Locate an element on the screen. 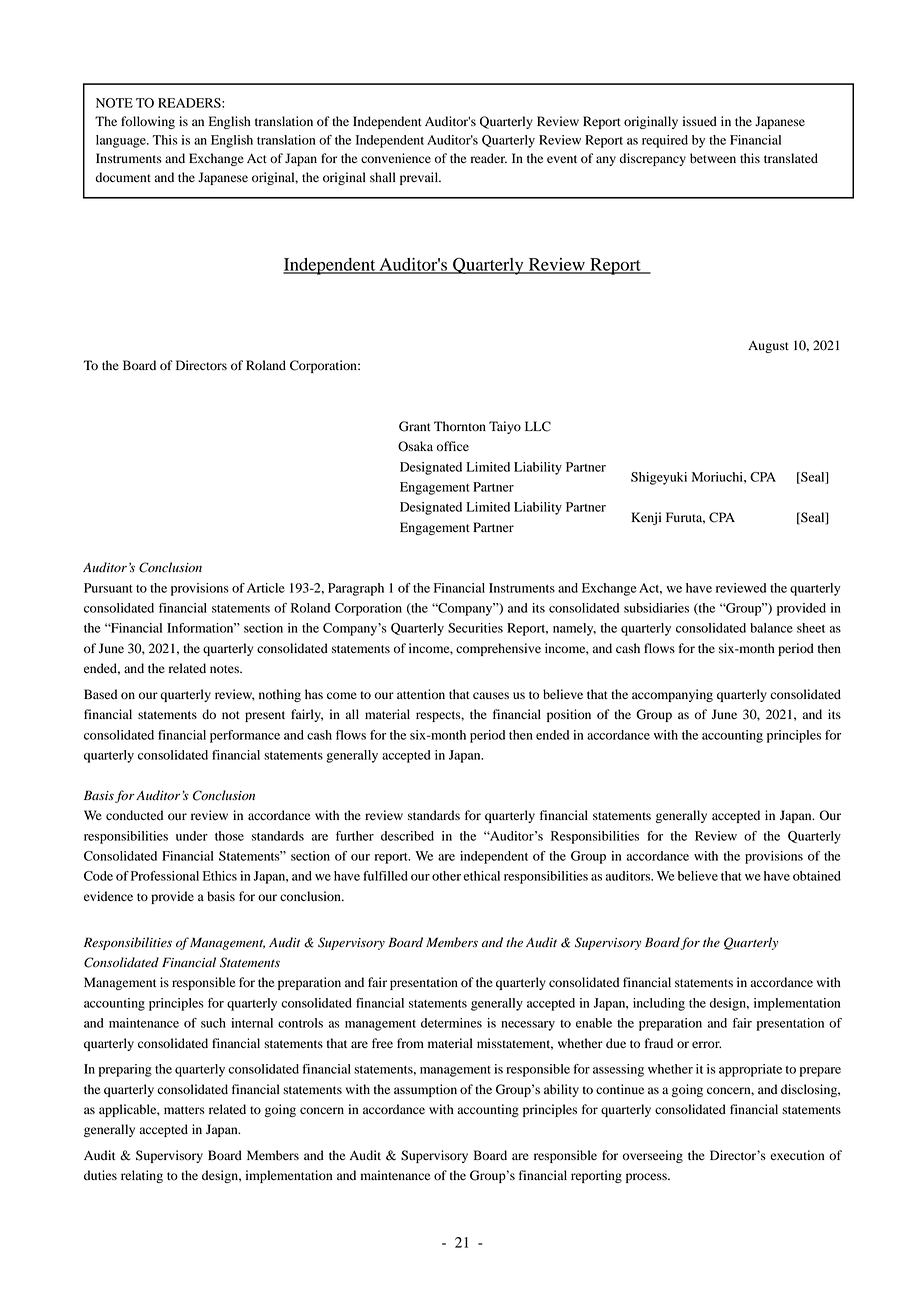  obtained is located at coordinates (817, 876).
